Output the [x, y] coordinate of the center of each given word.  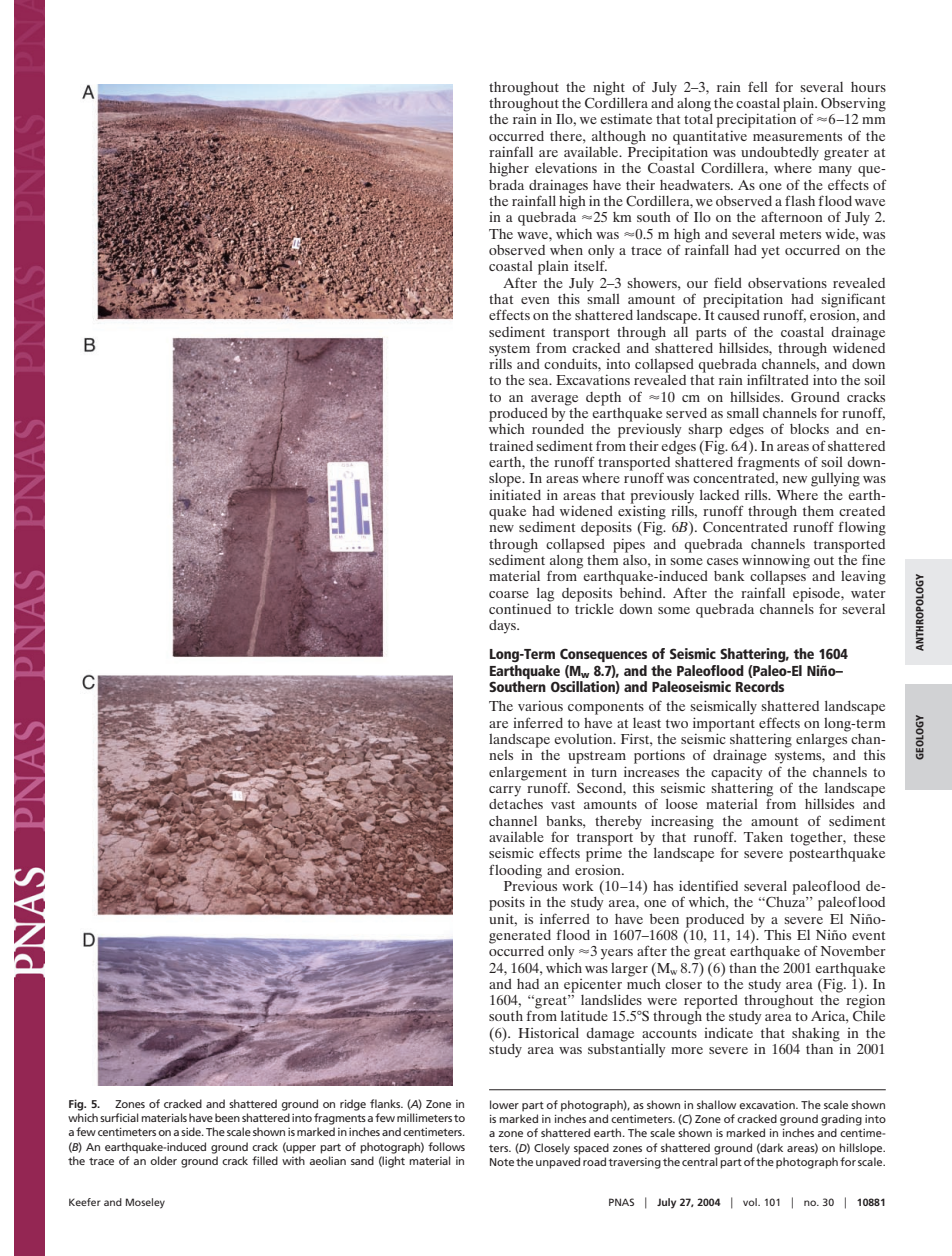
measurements [797, 136]
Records [760, 686]
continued [520, 607]
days [503, 627]
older [163, 1160]
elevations [566, 168]
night [609, 88]
